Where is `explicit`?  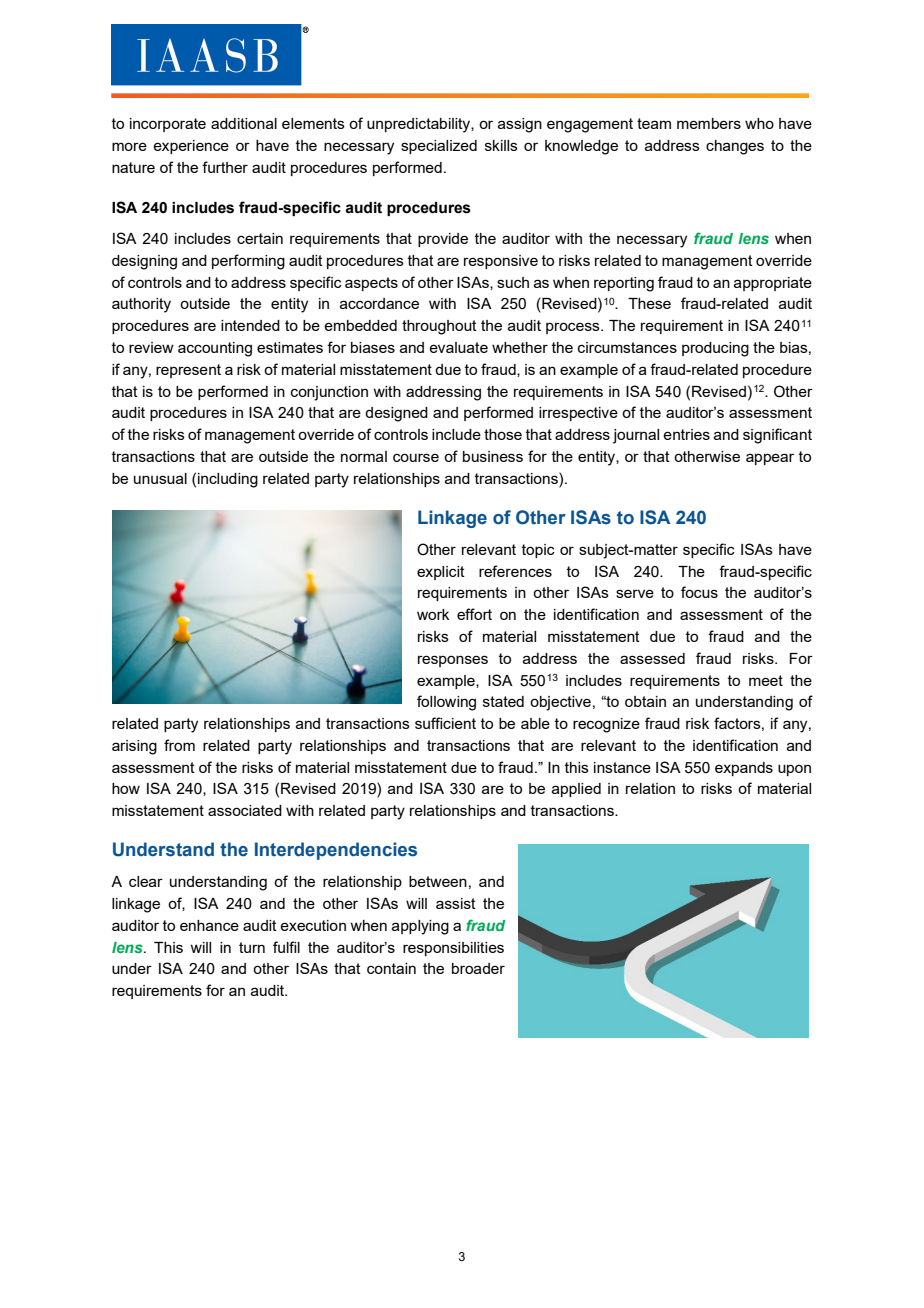
explicit is located at coordinates (441, 573).
